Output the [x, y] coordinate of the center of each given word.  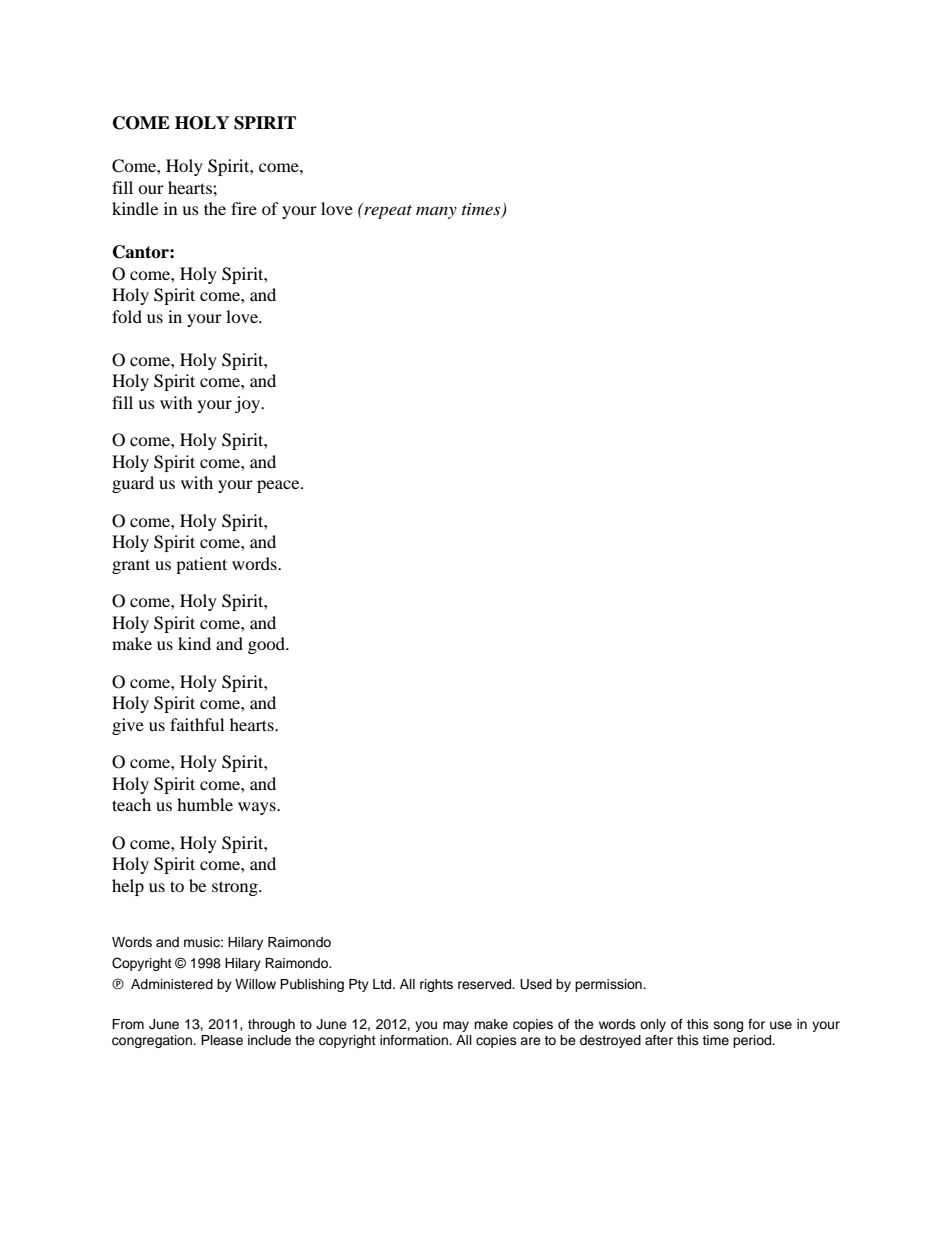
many [436, 213]
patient [201, 565]
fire [244, 208]
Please [222, 1040]
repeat [387, 211]
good [267, 645]
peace [279, 486]
